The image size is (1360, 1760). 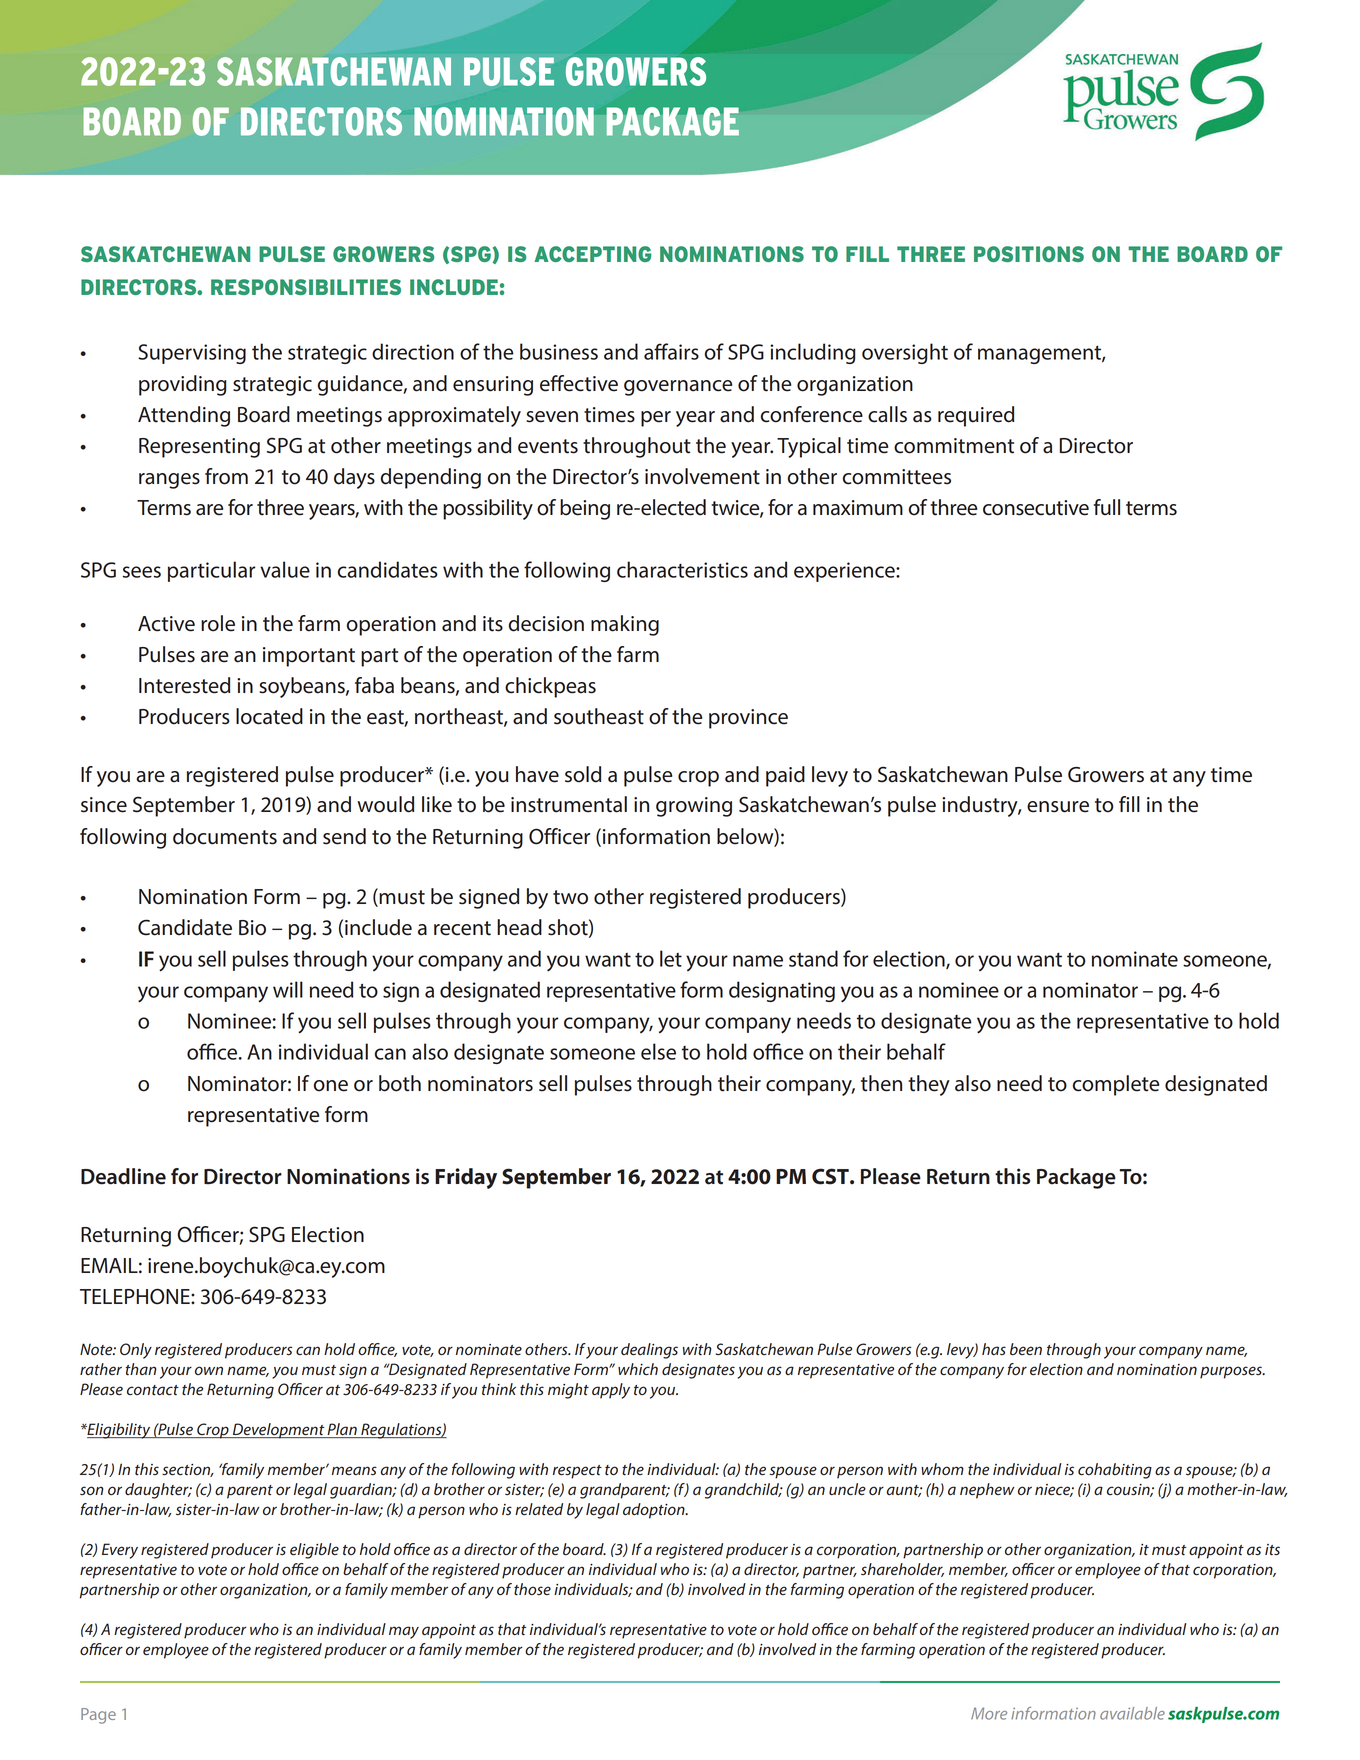 I want to click on affairs, so click(x=671, y=351).
